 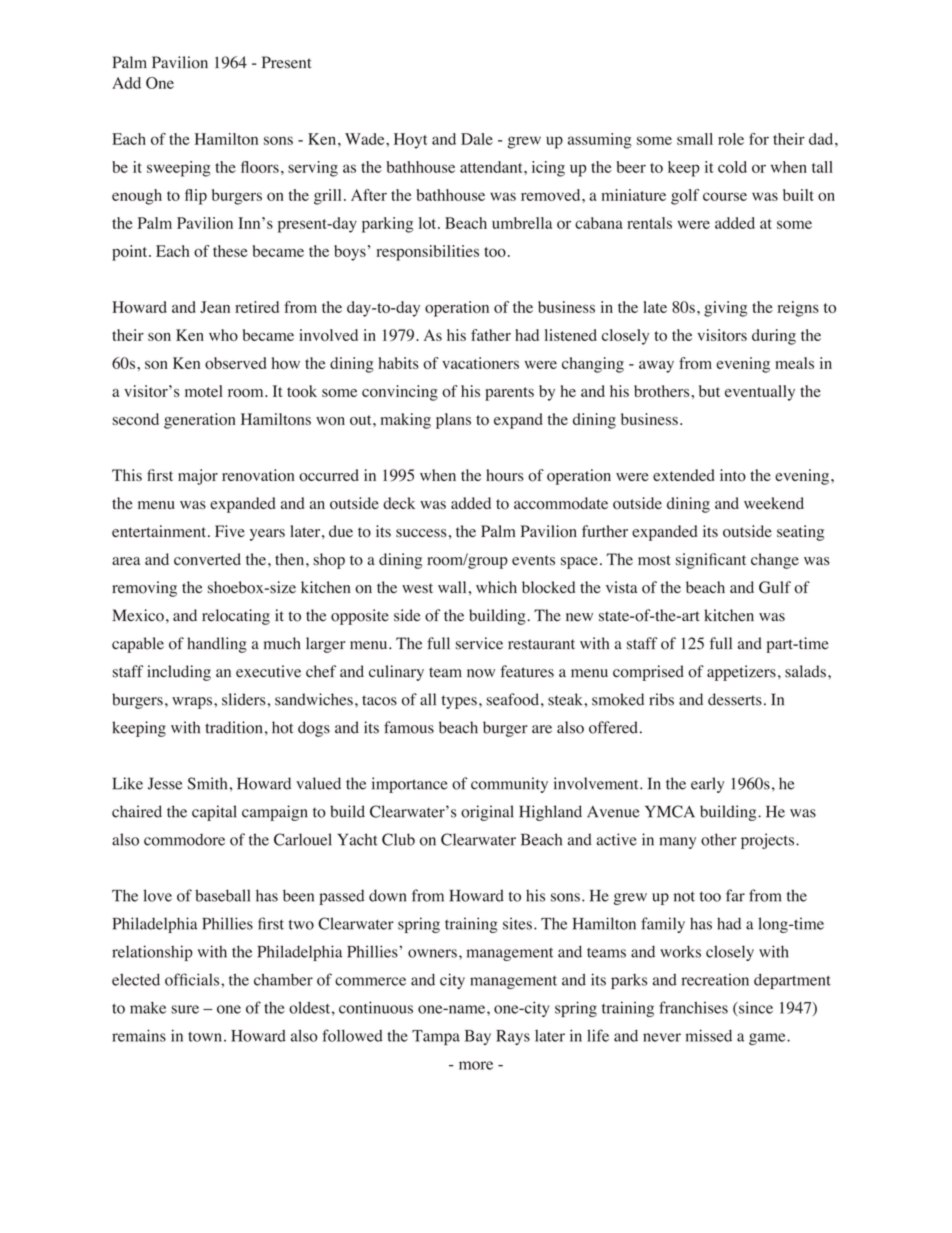 What do you see at coordinates (732, 167) in the screenshot?
I see `cold` at bounding box center [732, 167].
